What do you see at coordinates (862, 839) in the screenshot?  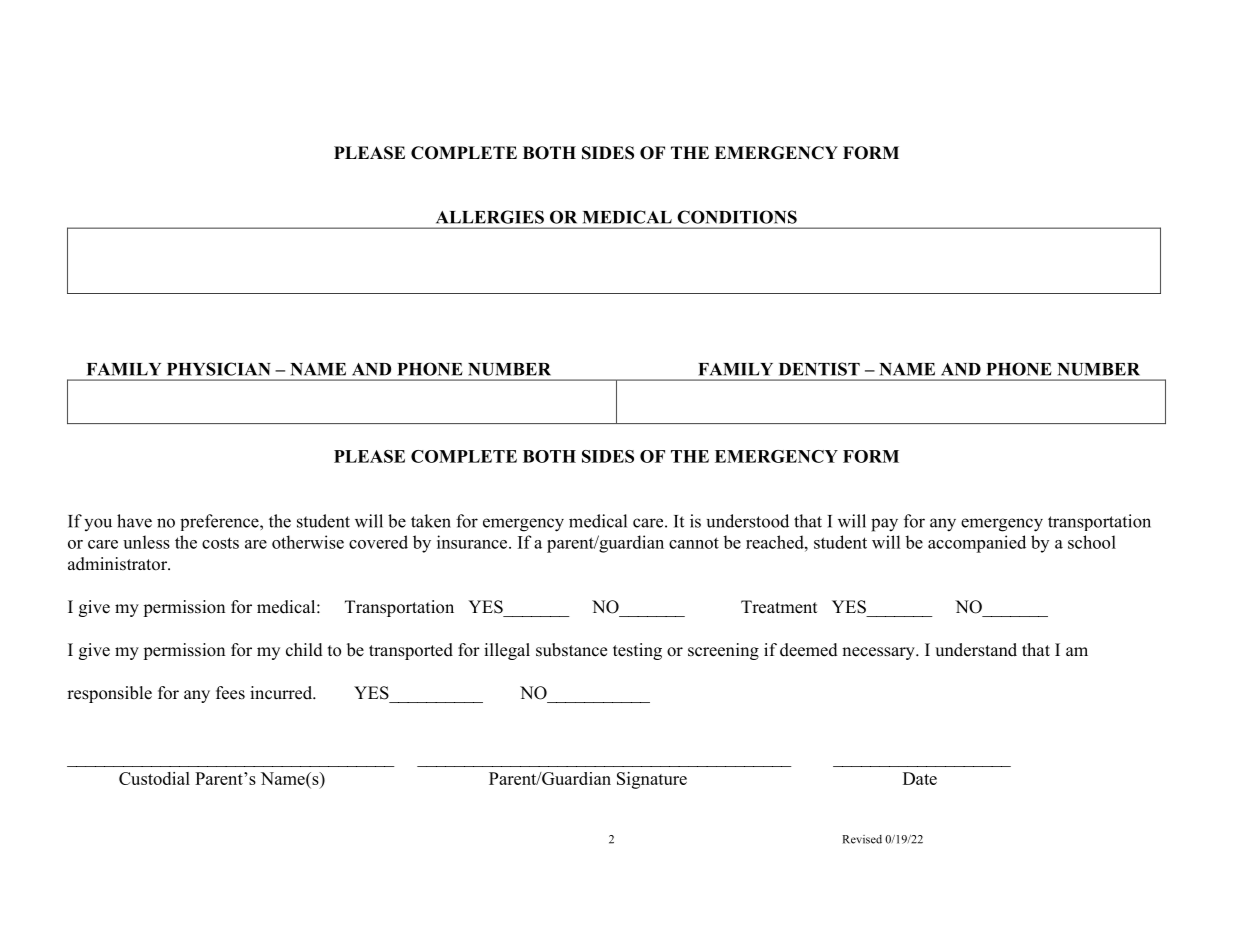 I see `Revised` at bounding box center [862, 839].
